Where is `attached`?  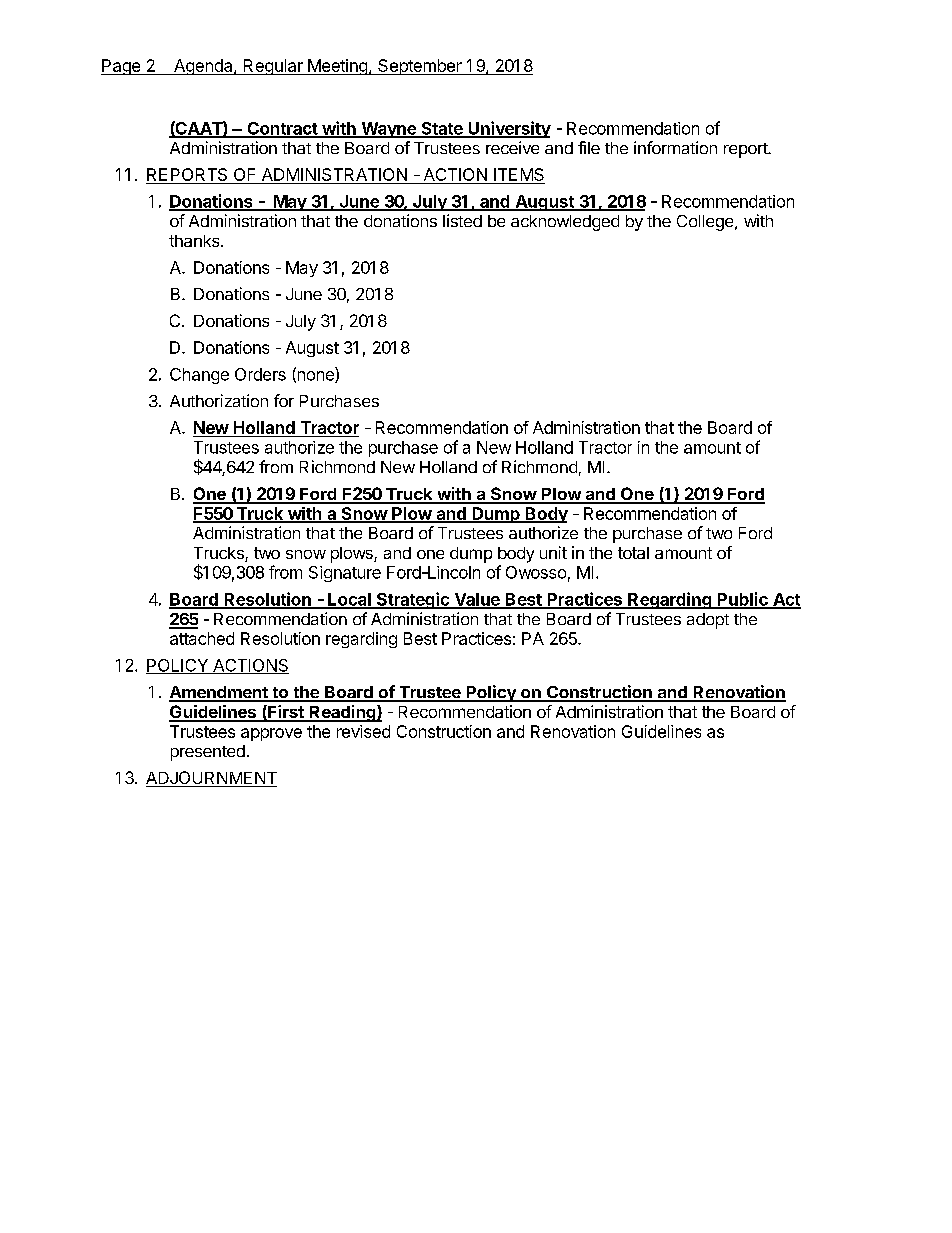 attached is located at coordinates (202, 638).
